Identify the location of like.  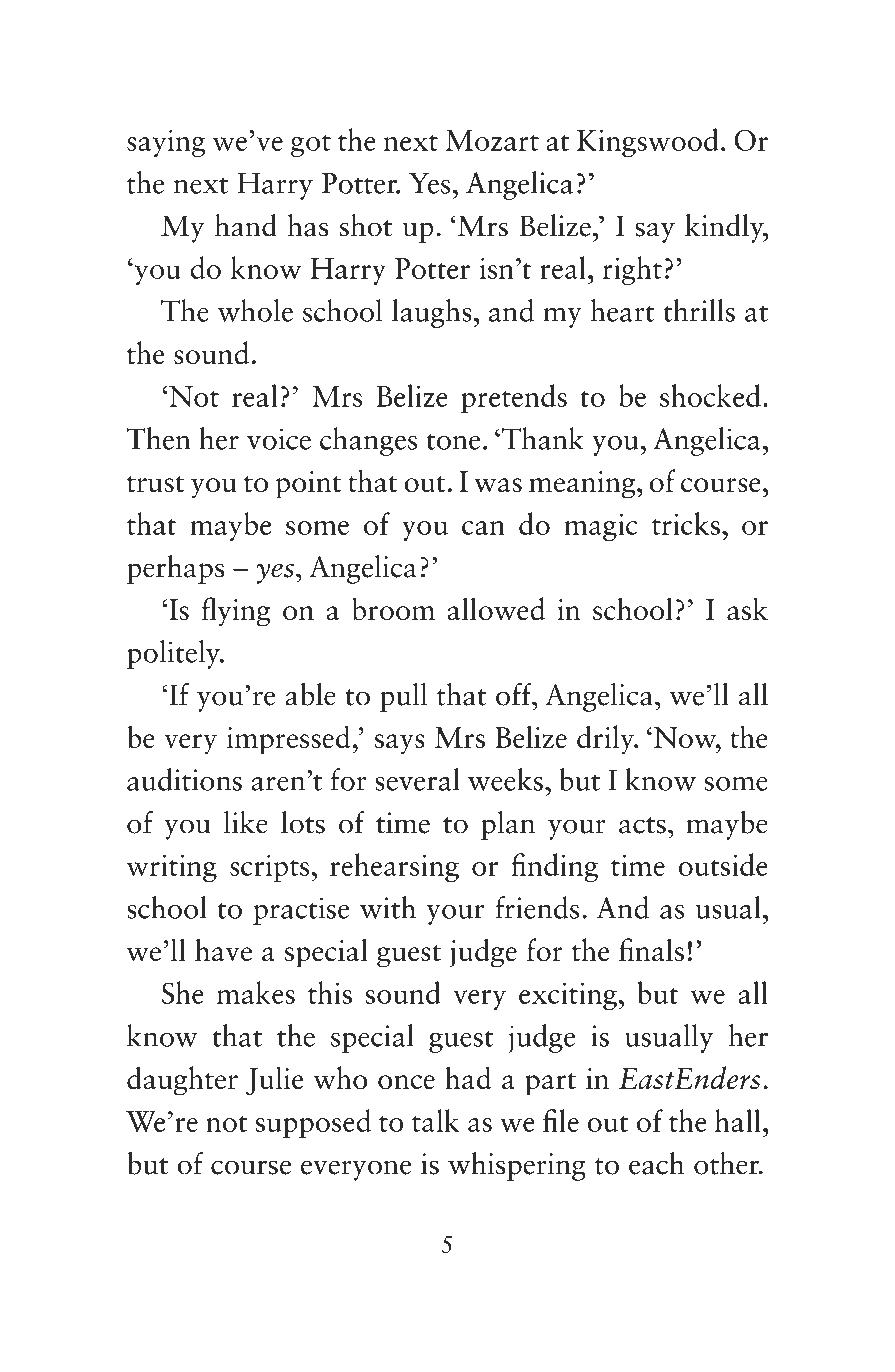
(246, 822).
